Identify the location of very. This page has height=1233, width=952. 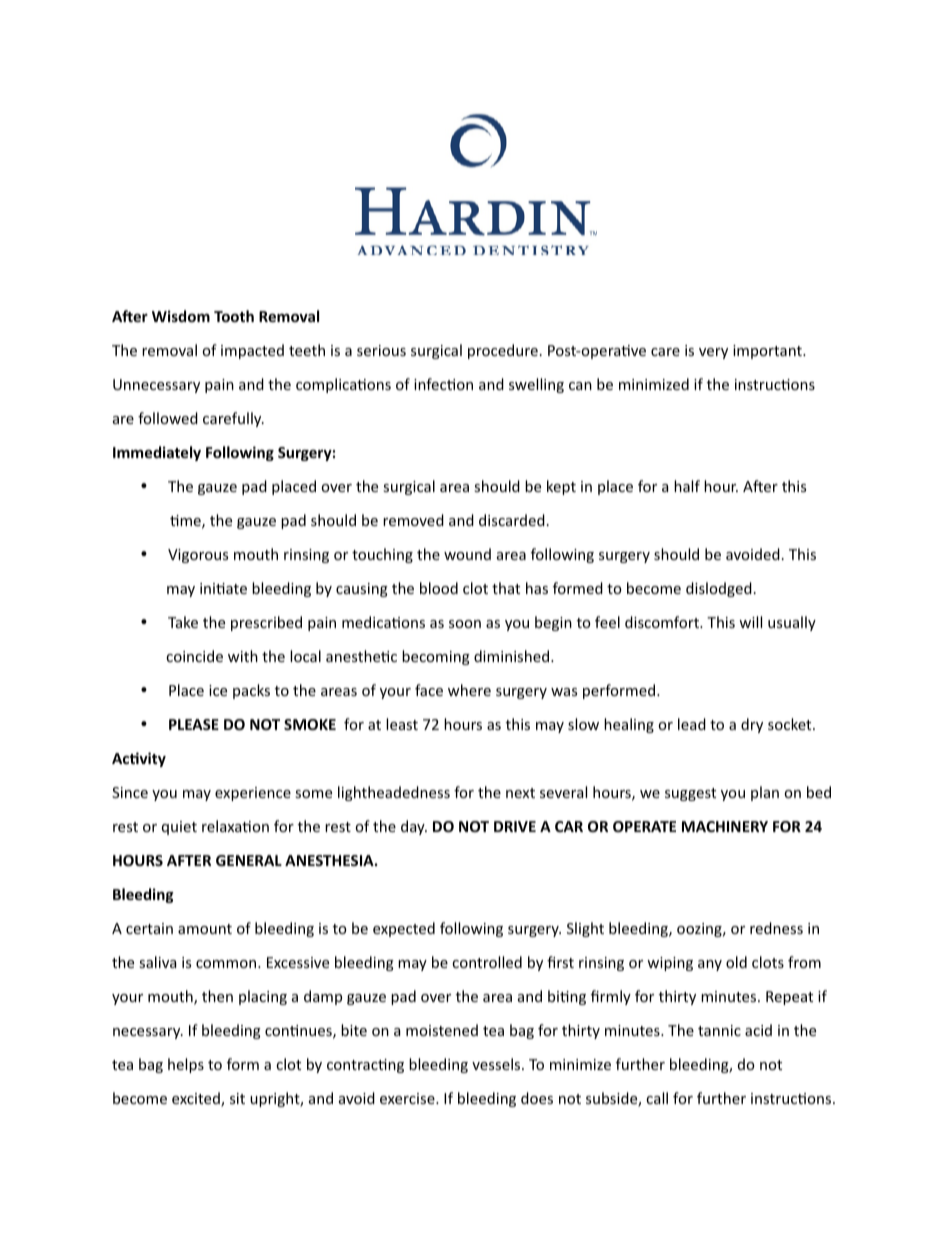
(713, 353).
